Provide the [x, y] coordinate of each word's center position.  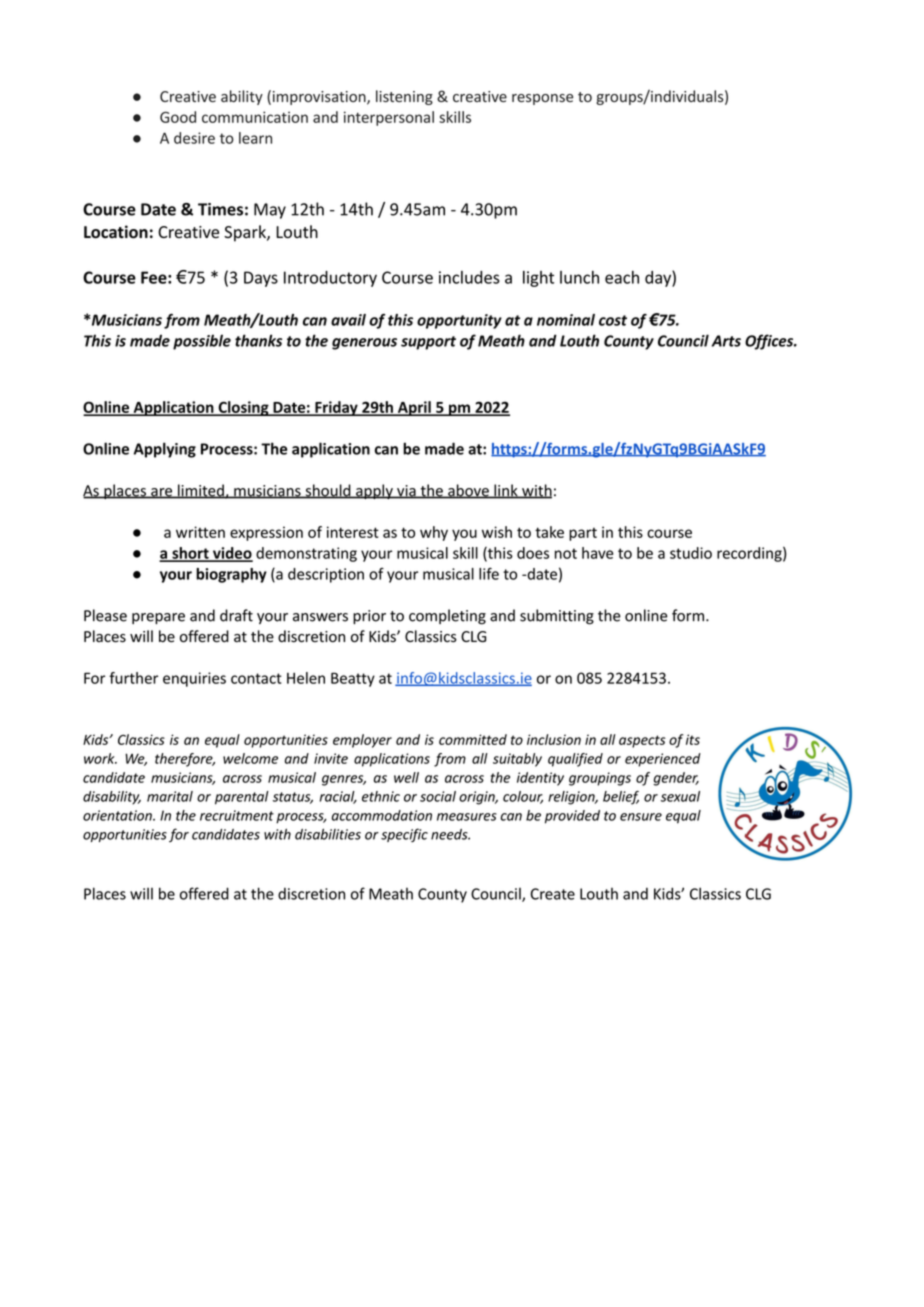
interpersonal [389, 118]
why [434, 533]
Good [178, 117]
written [200, 532]
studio [691, 553]
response [542, 99]
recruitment [237, 815]
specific [404, 835]
